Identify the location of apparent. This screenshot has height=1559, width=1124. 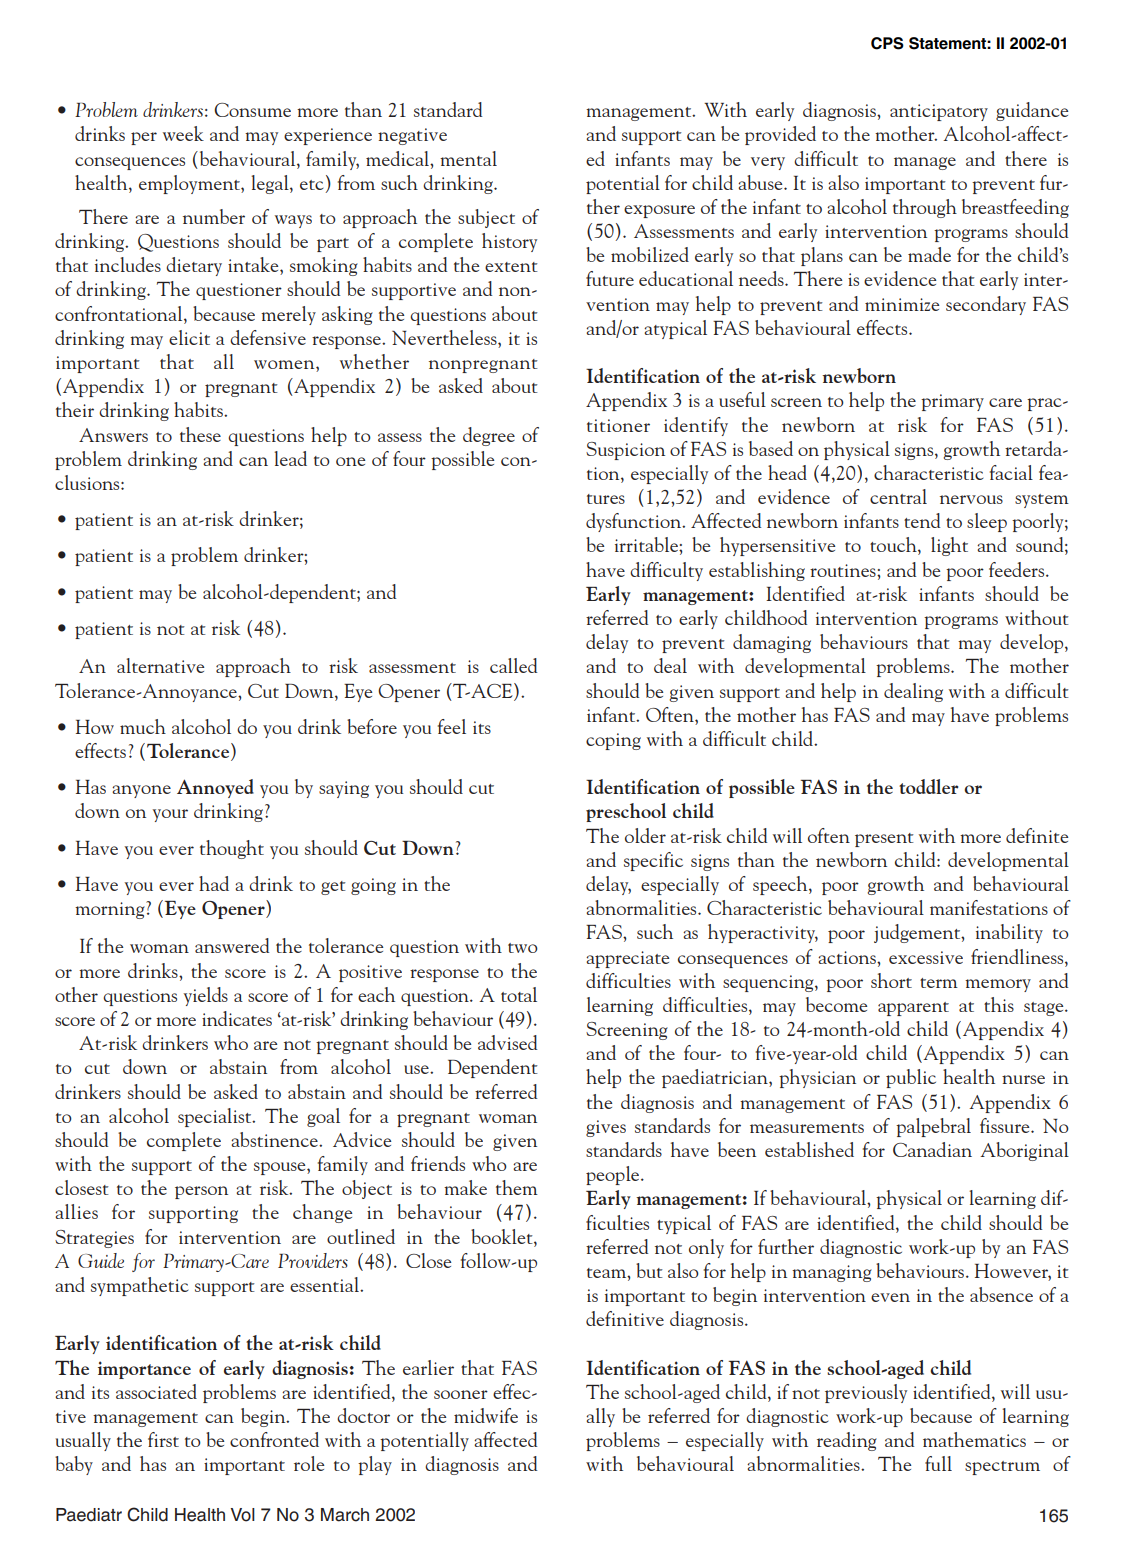
(913, 1009).
